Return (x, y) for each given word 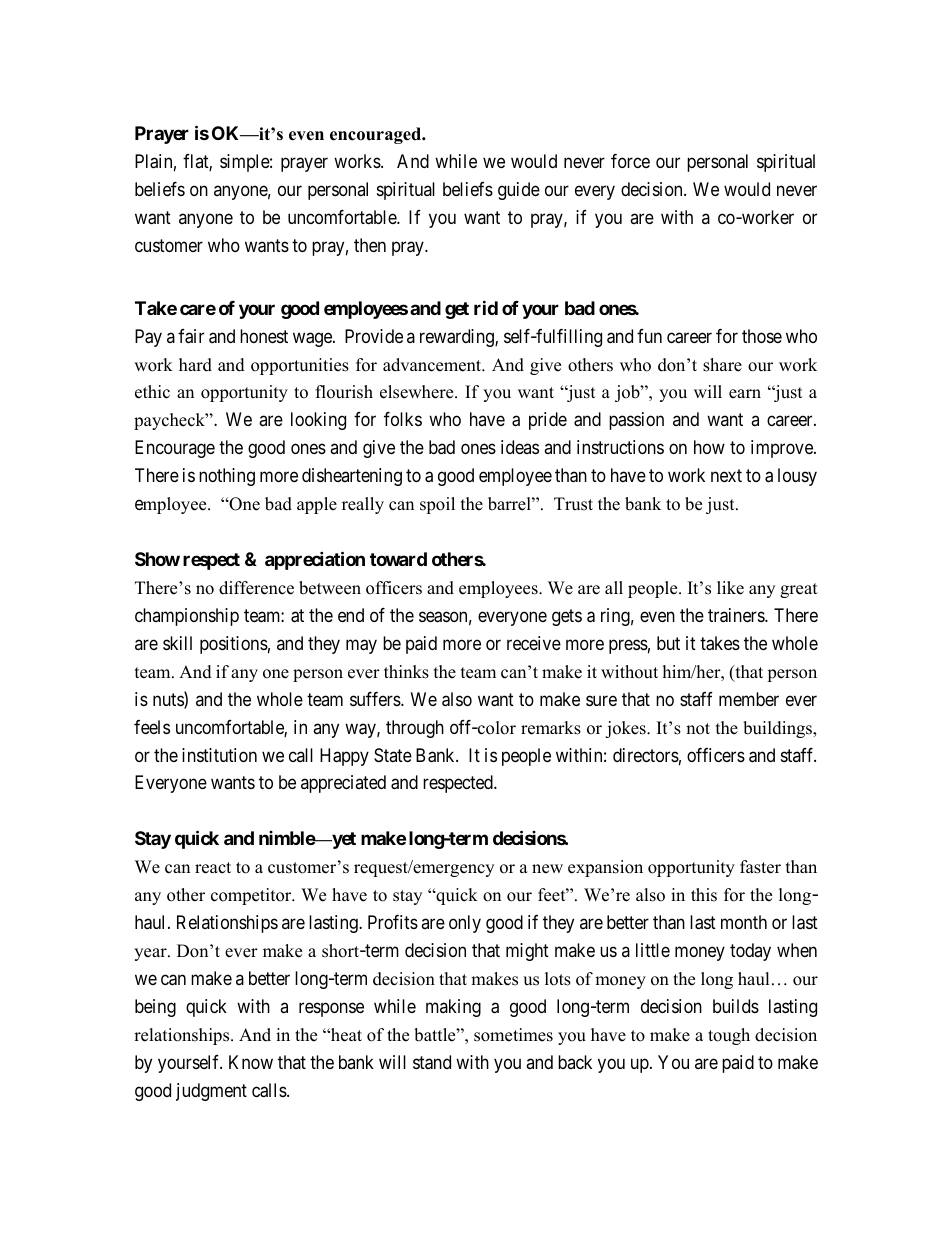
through (415, 729)
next (726, 475)
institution (219, 755)
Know (251, 1062)
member (749, 699)
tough (729, 1036)
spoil (437, 505)
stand (432, 1062)
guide (519, 191)
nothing (227, 477)
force (630, 161)
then (370, 245)
